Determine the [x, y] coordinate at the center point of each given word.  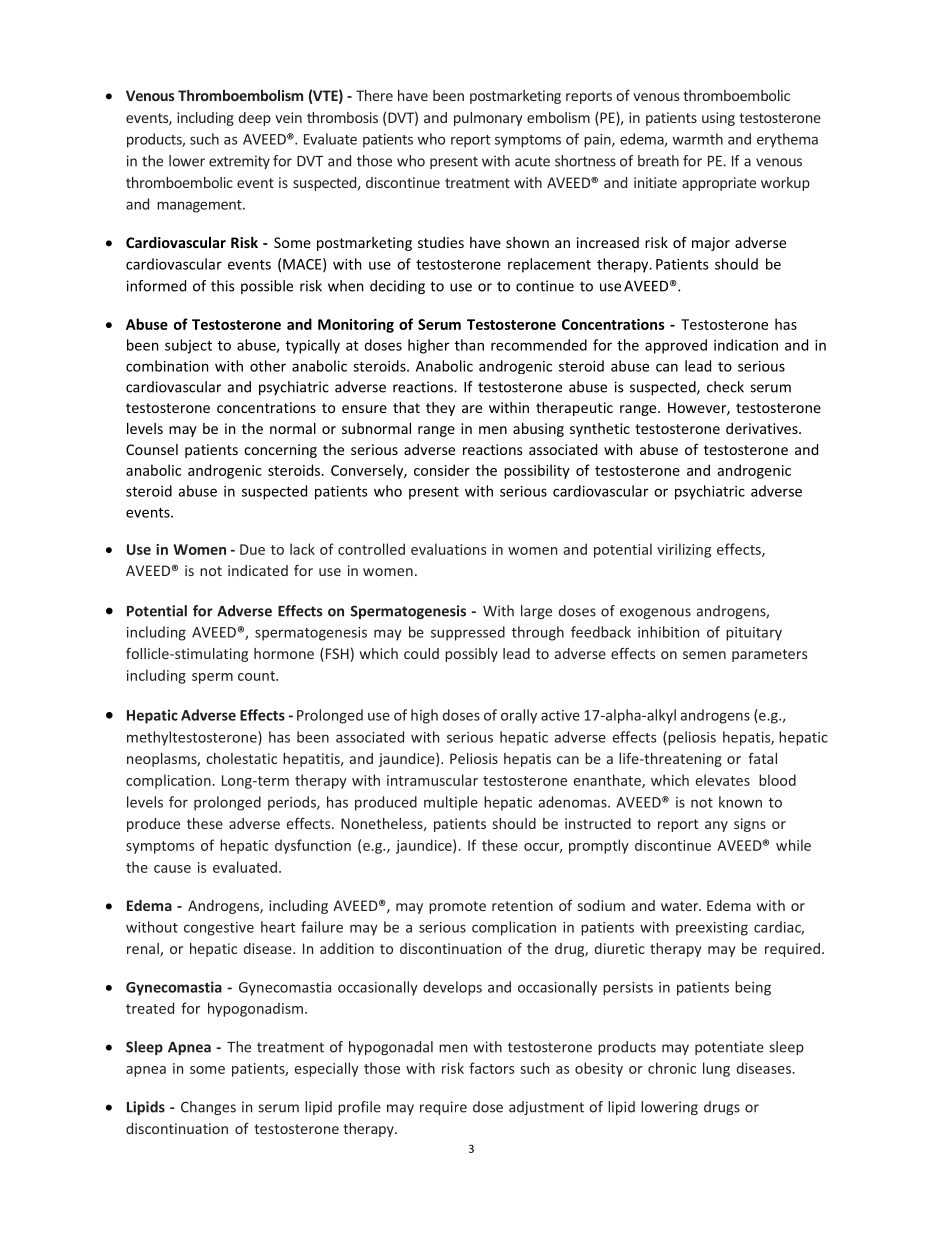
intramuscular [432, 780]
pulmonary [488, 119]
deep [255, 119]
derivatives [763, 428]
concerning [280, 451]
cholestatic [241, 758]
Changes [208, 1108]
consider [442, 470]
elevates [723, 780]
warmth [698, 139]
